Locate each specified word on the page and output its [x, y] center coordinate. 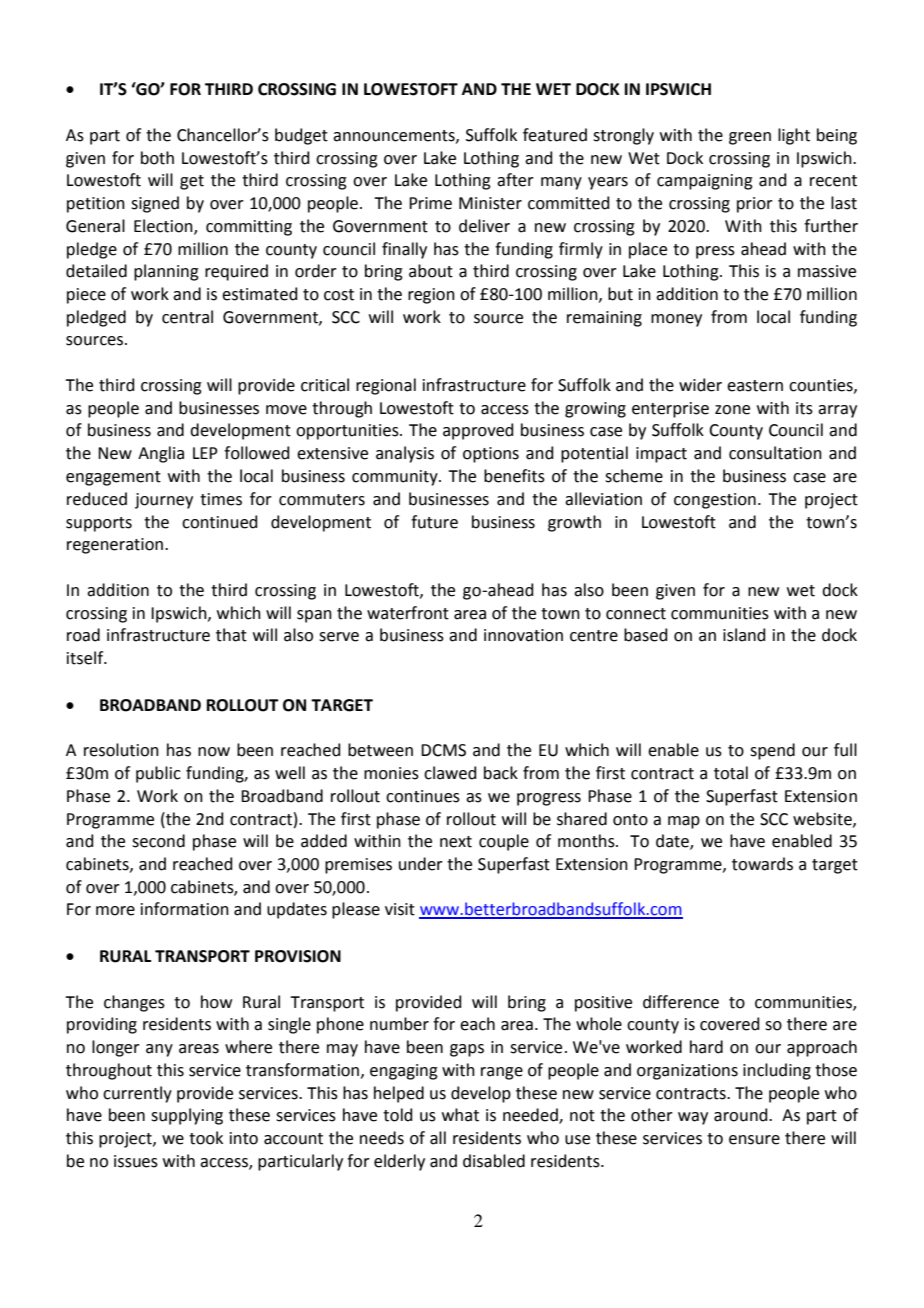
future [434, 522]
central [187, 317]
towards [762, 864]
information [185, 909]
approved [478, 431]
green [750, 138]
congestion [715, 501]
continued [220, 522]
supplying [187, 1116]
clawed [450, 773]
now [214, 752]
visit [400, 909]
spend [772, 751]
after [515, 180]
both [157, 158]
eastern [755, 386]
